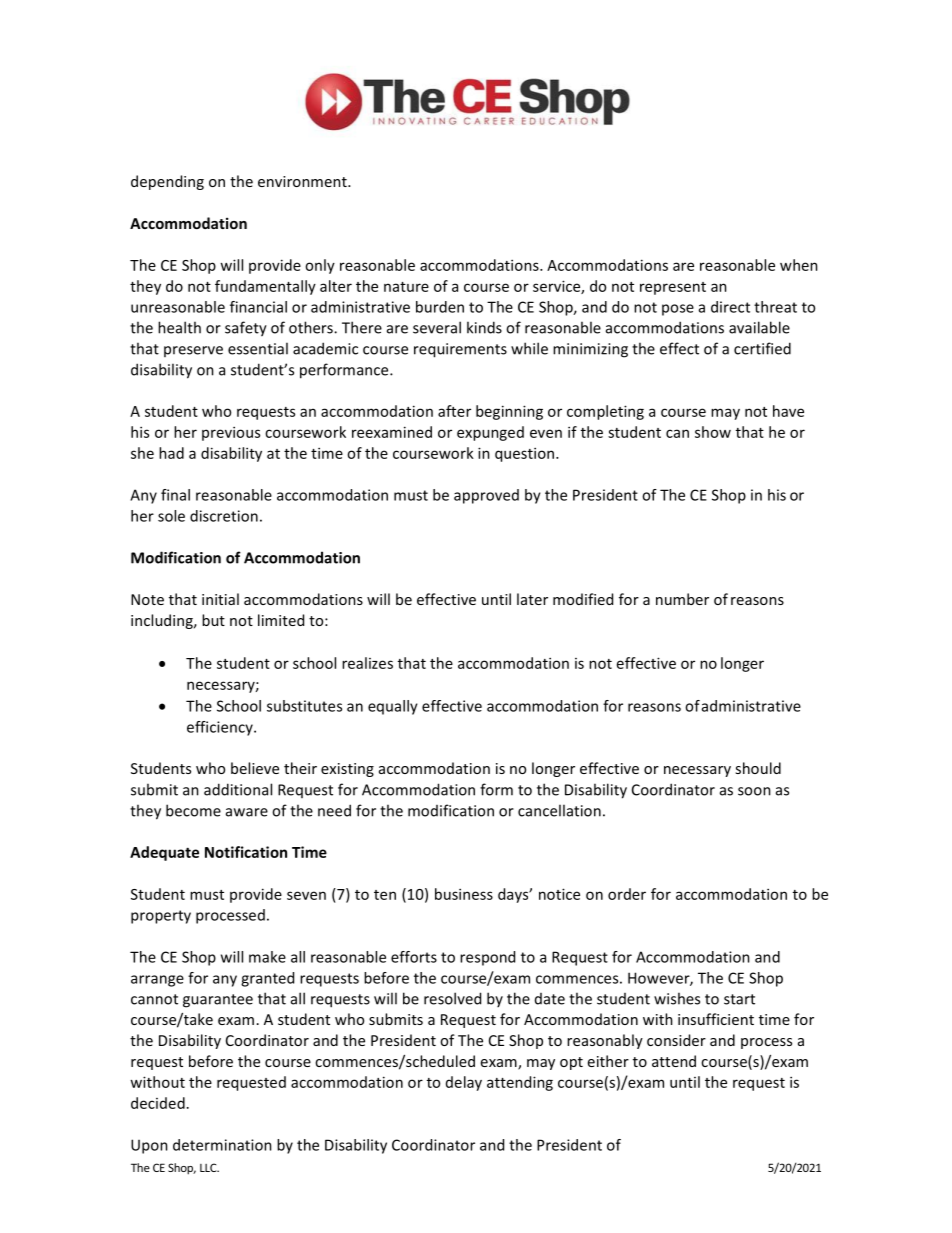 Image resolution: width=952 pixels, height=1233 pixels. What do you see at coordinates (713, 432) in the image?
I see `show` at bounding box center [713, 432].
